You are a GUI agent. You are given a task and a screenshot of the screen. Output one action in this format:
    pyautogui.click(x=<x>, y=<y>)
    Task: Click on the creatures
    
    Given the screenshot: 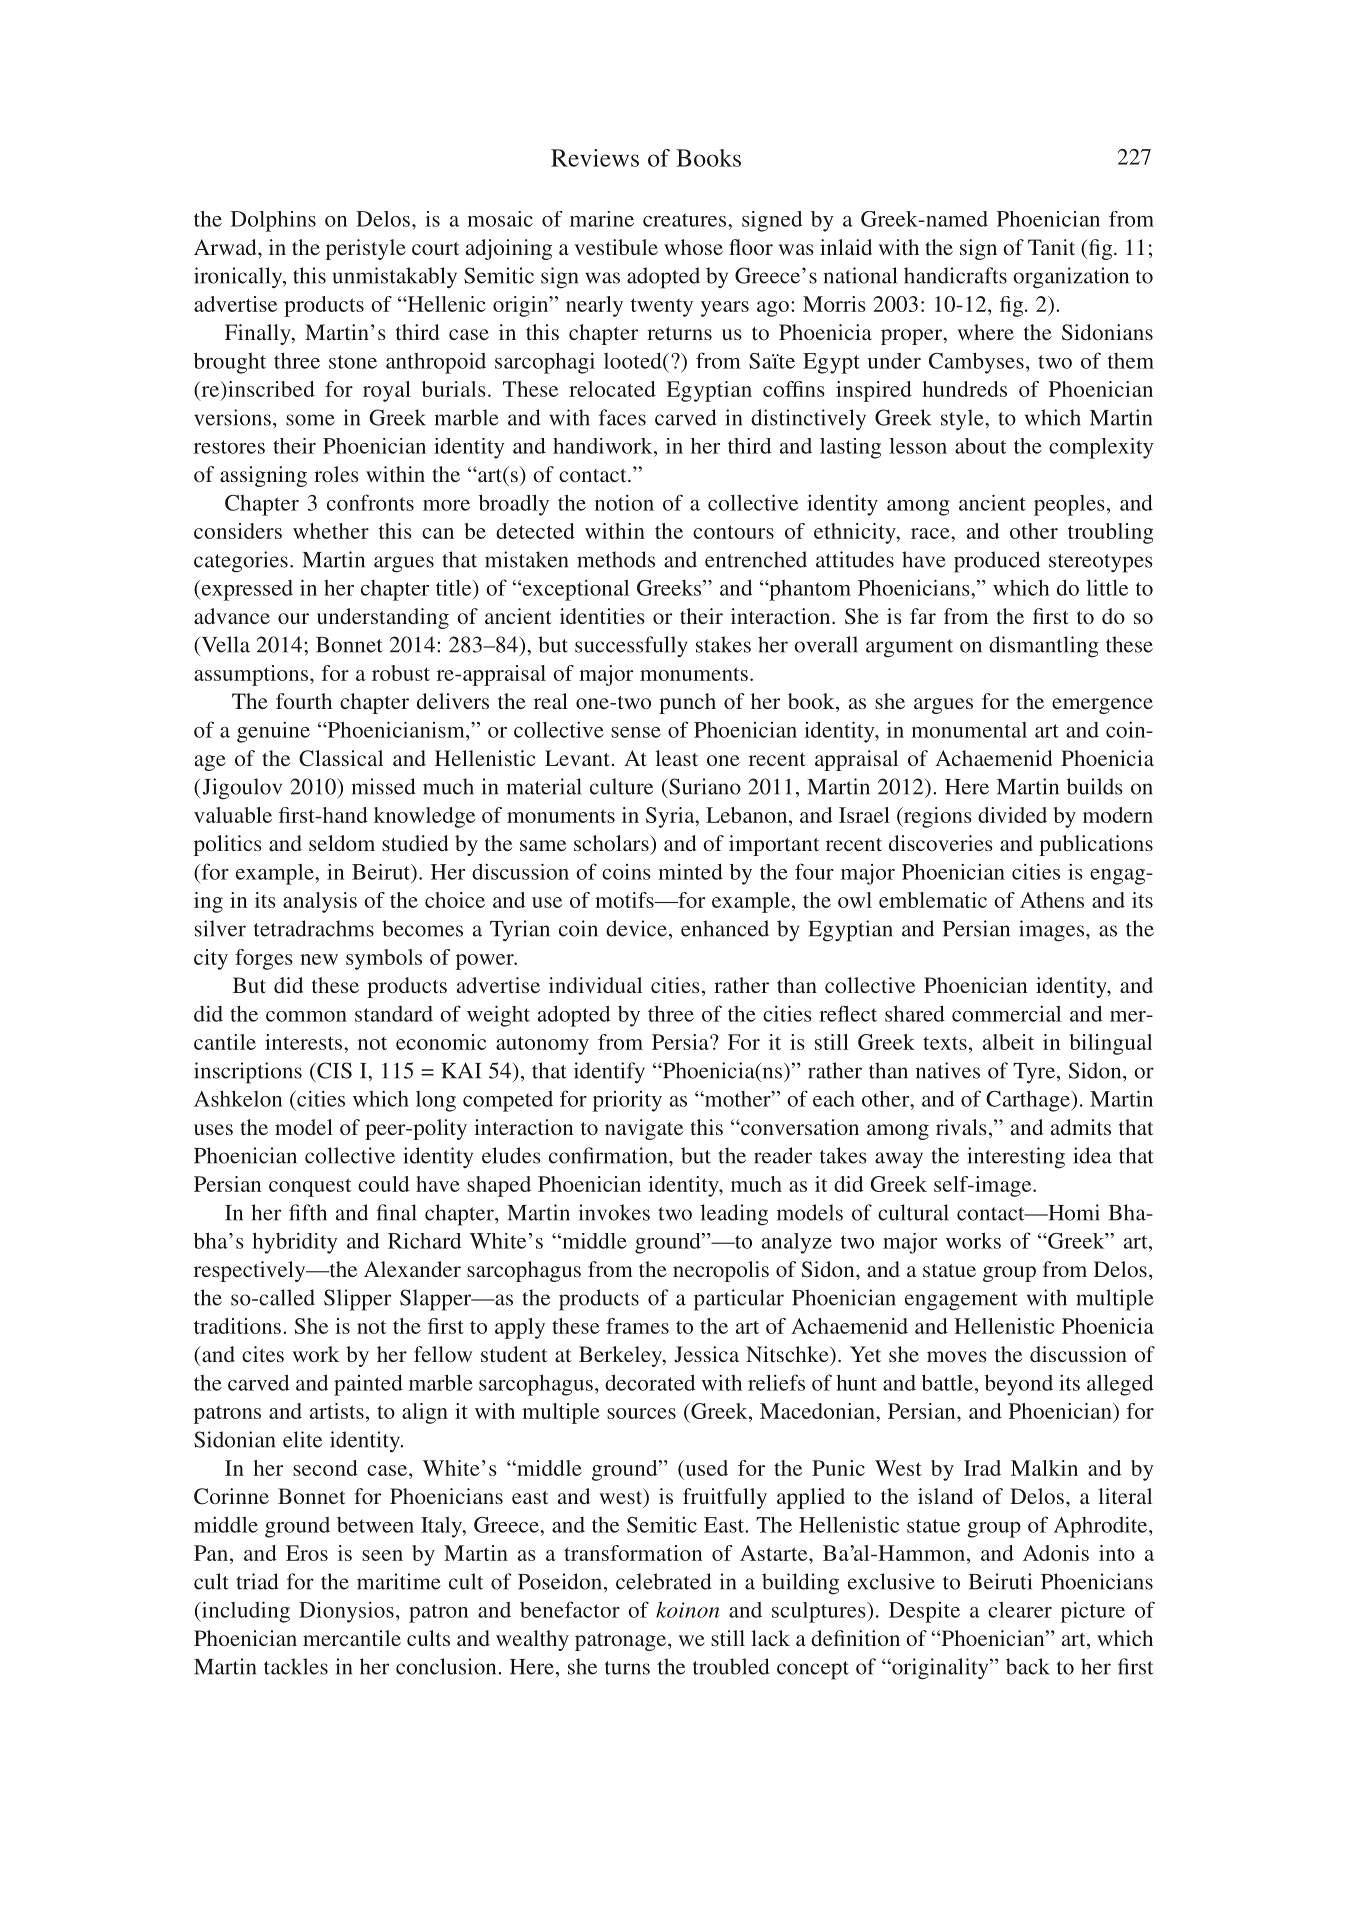 What is the action you would take?
    pyautogui.click(x=686, y=220)
